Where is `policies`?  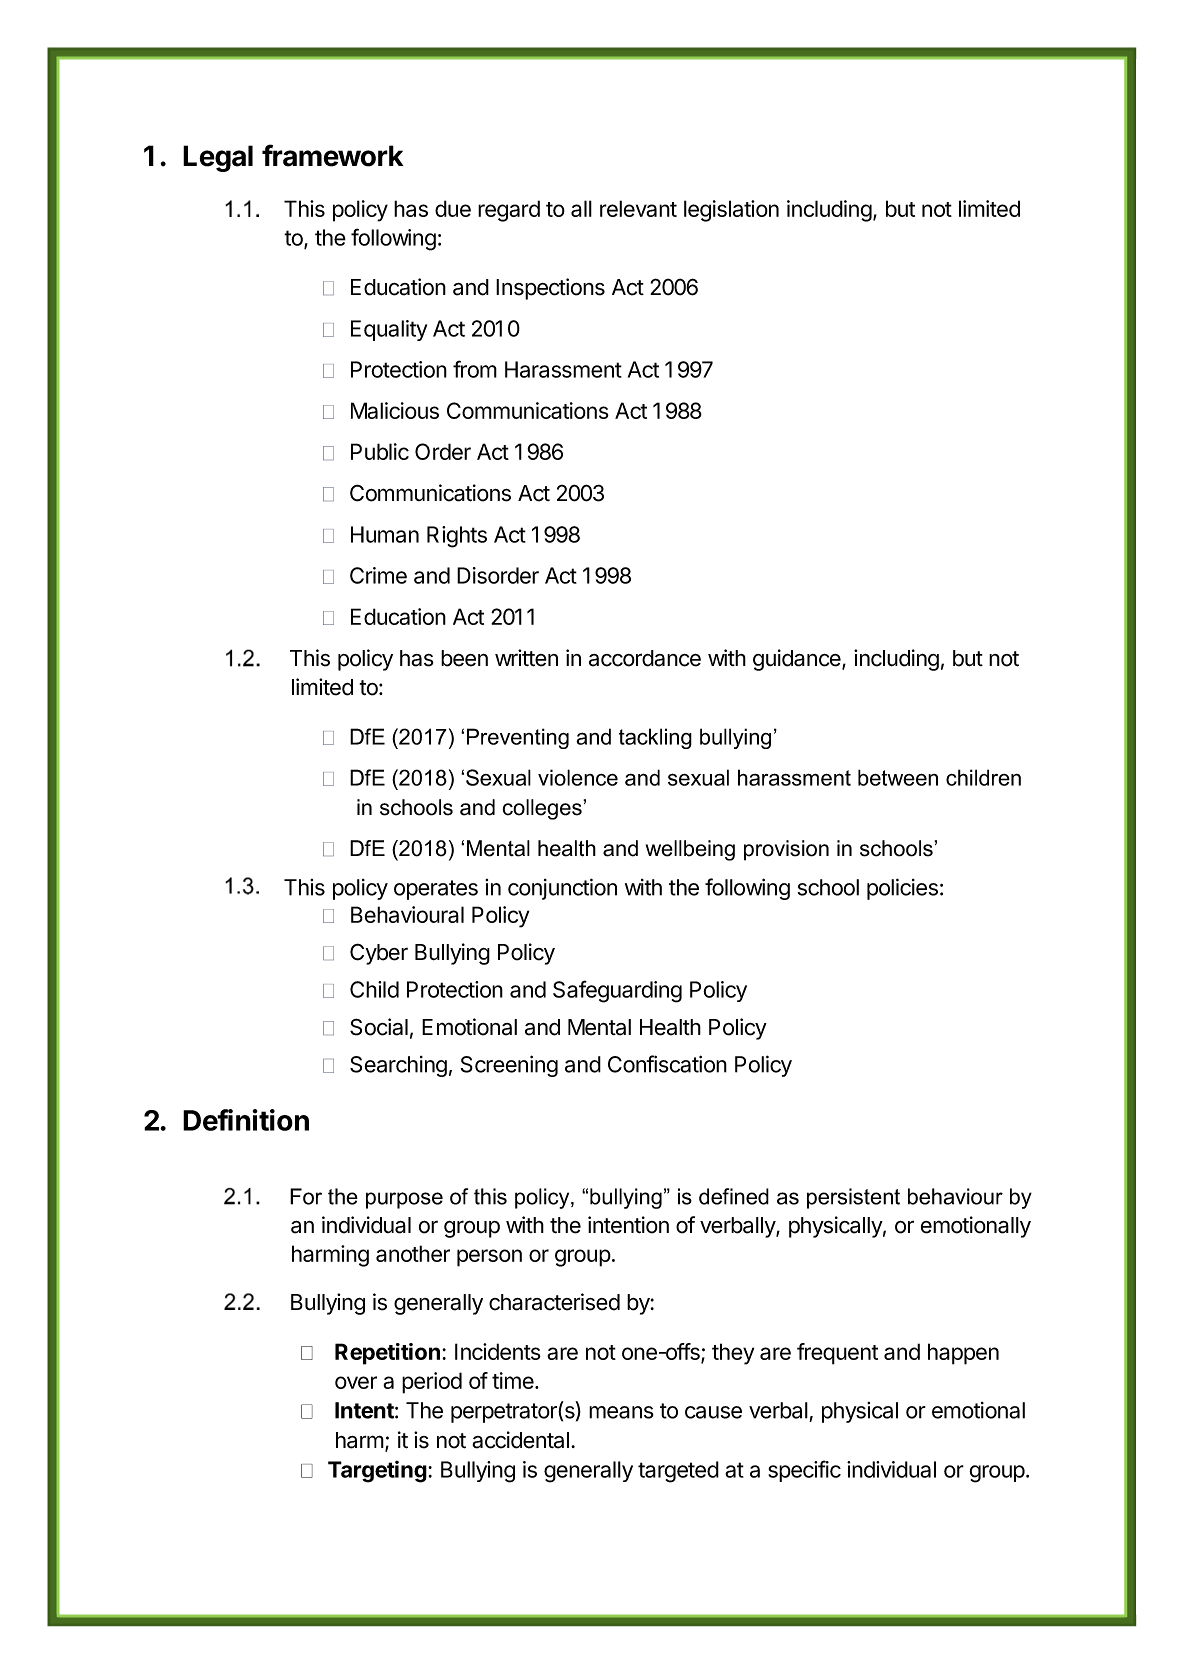
policies is located at coordinates (902, 889).
